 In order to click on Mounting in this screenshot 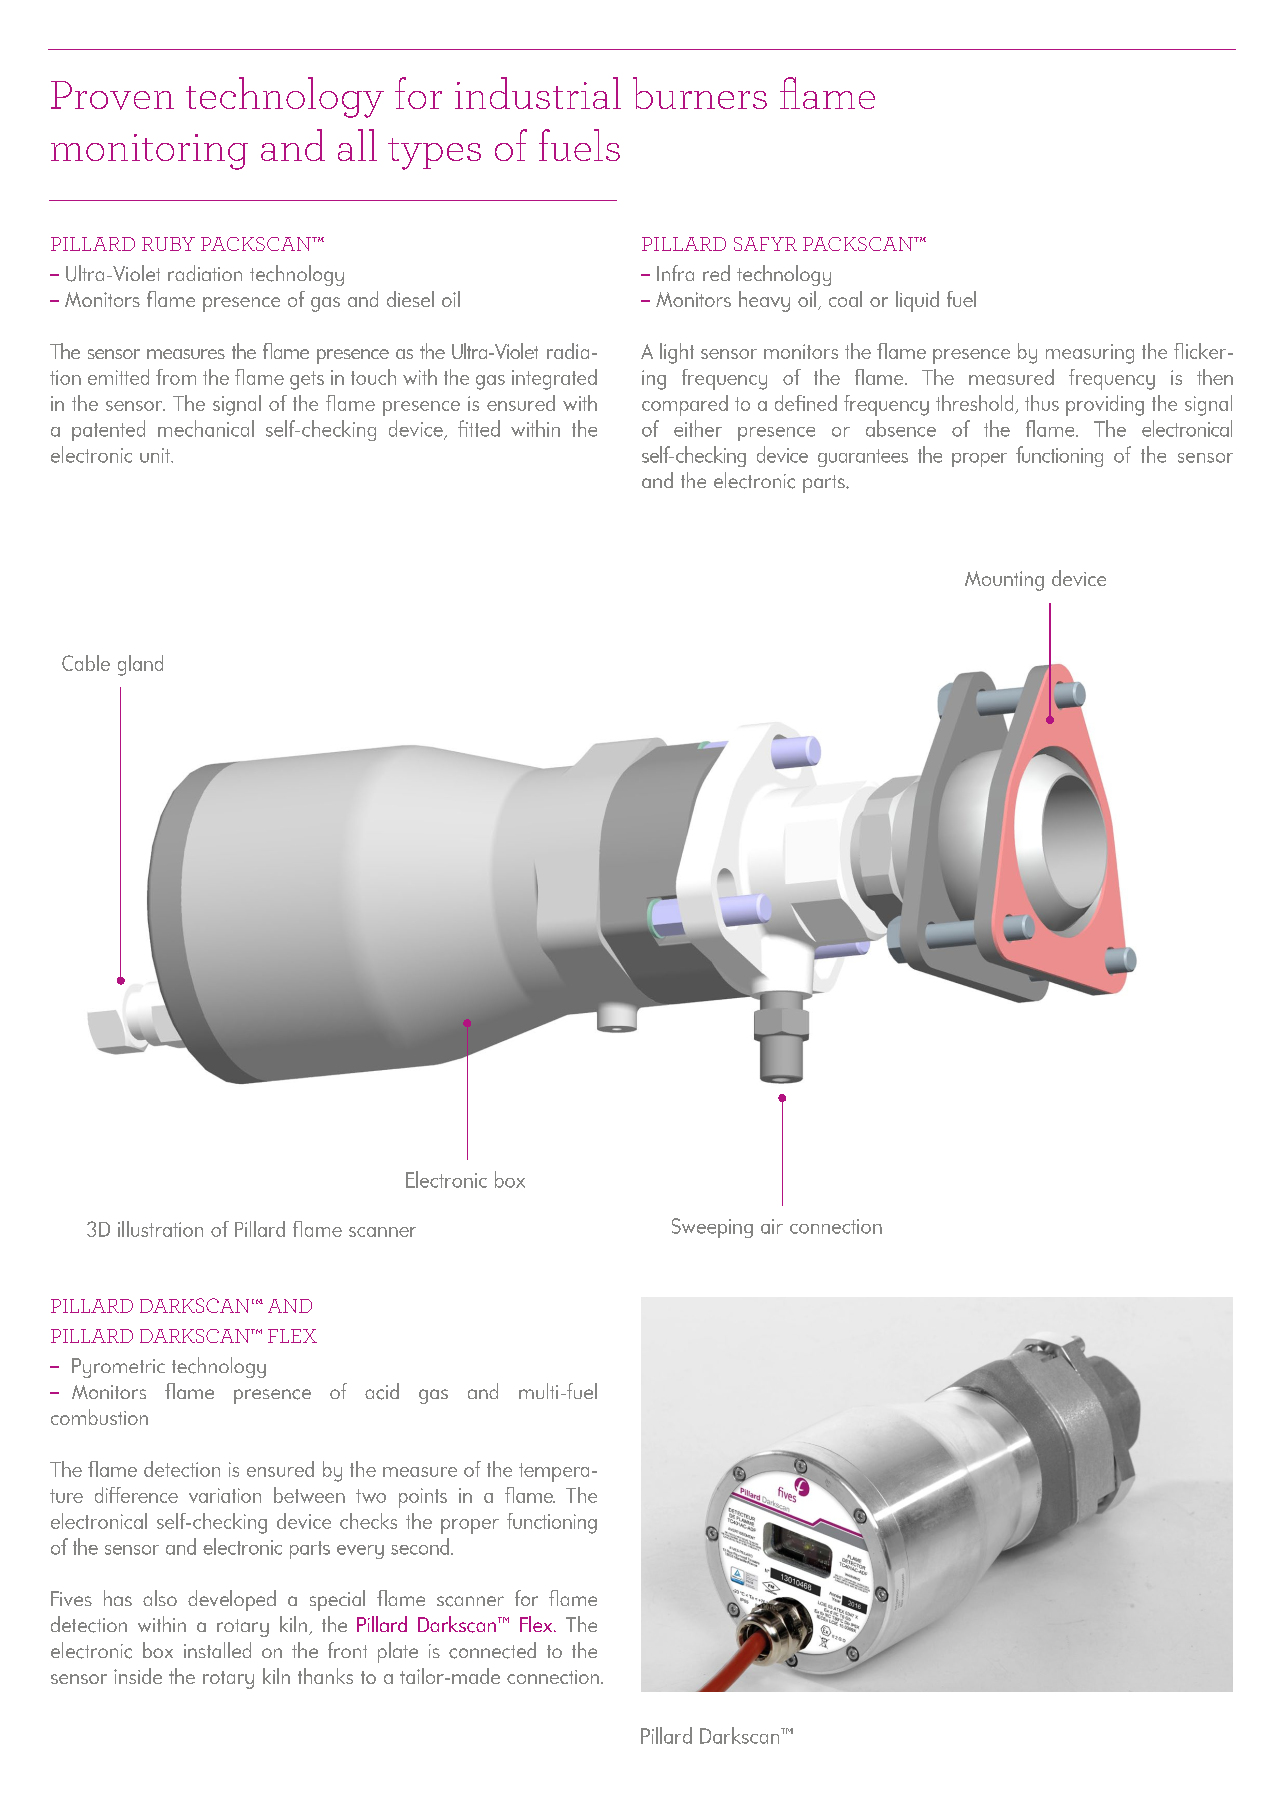, I will do `click(1004, 581)`.
